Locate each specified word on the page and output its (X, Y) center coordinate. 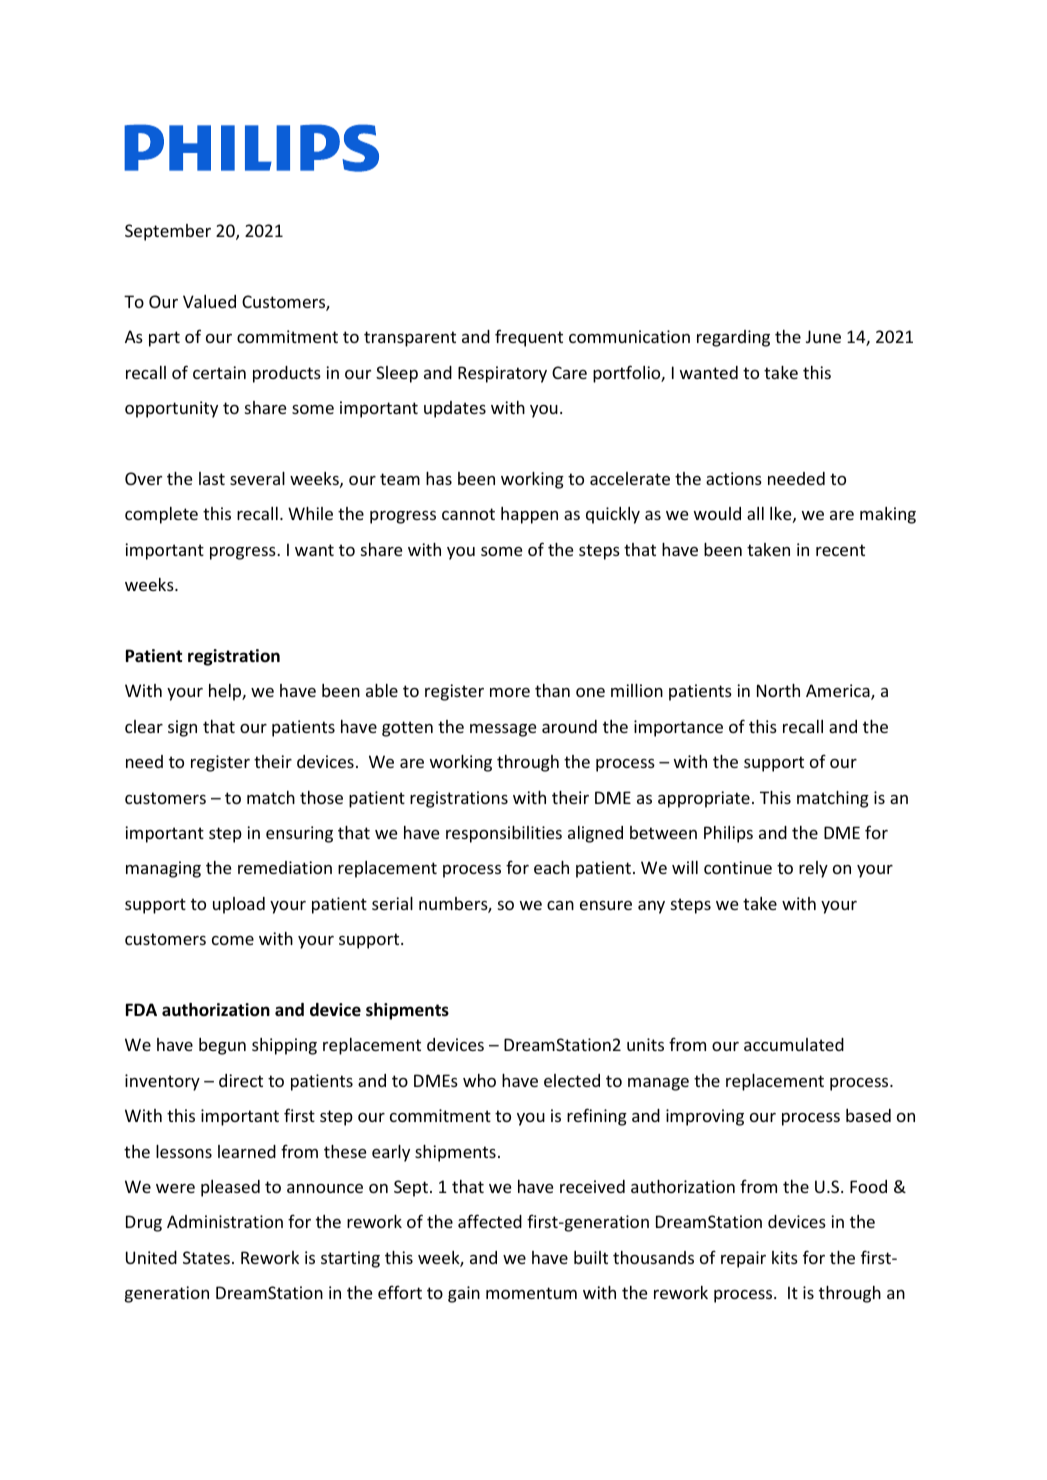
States (206, 1257)
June (823, 336)
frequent (529, 338)
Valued (209, 301)
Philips (728, 834)
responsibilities (504, 834)
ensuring (299, 834)
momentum (531, 1293)
